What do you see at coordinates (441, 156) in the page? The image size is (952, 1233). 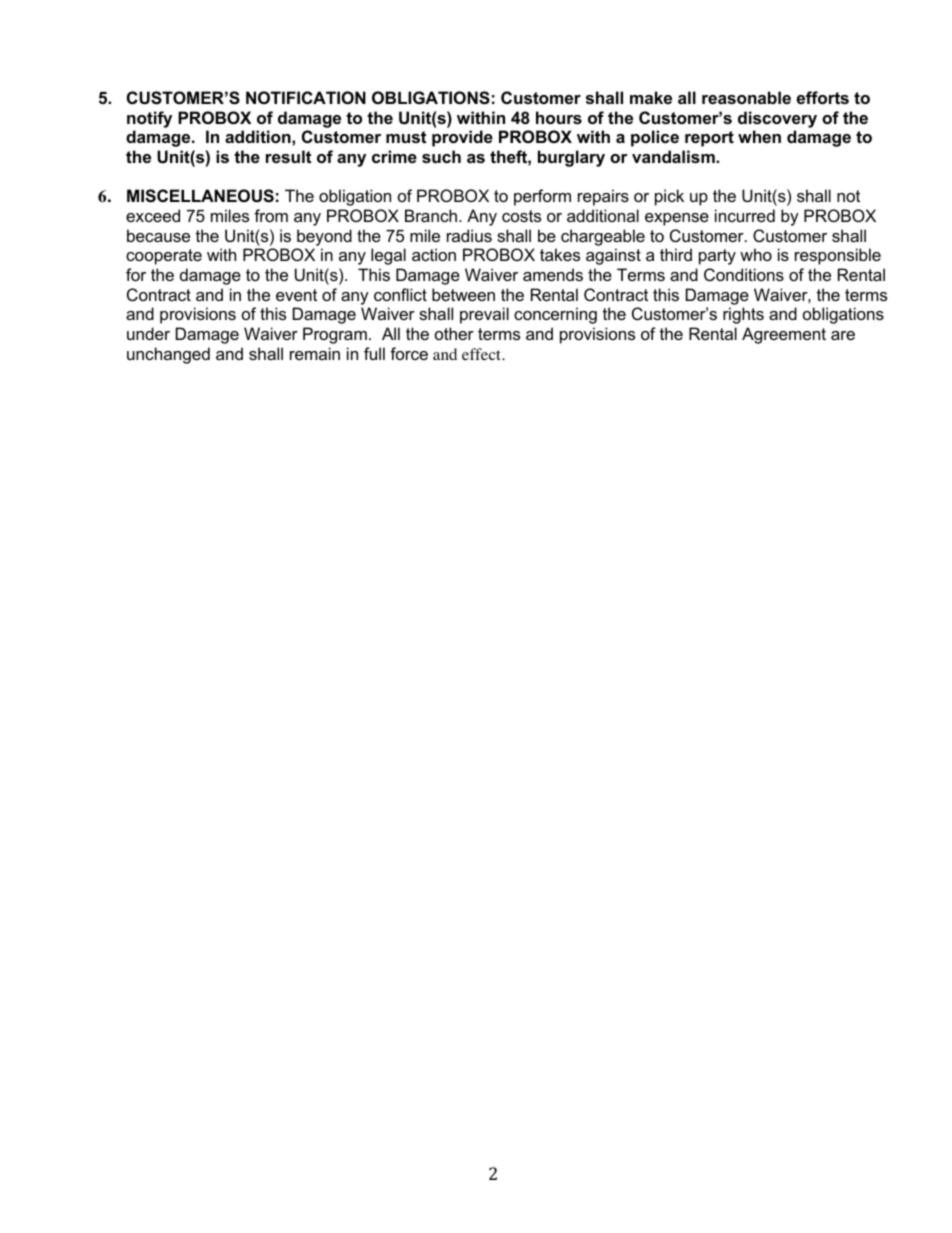 I see `such` at bounding box center [441, 156].
